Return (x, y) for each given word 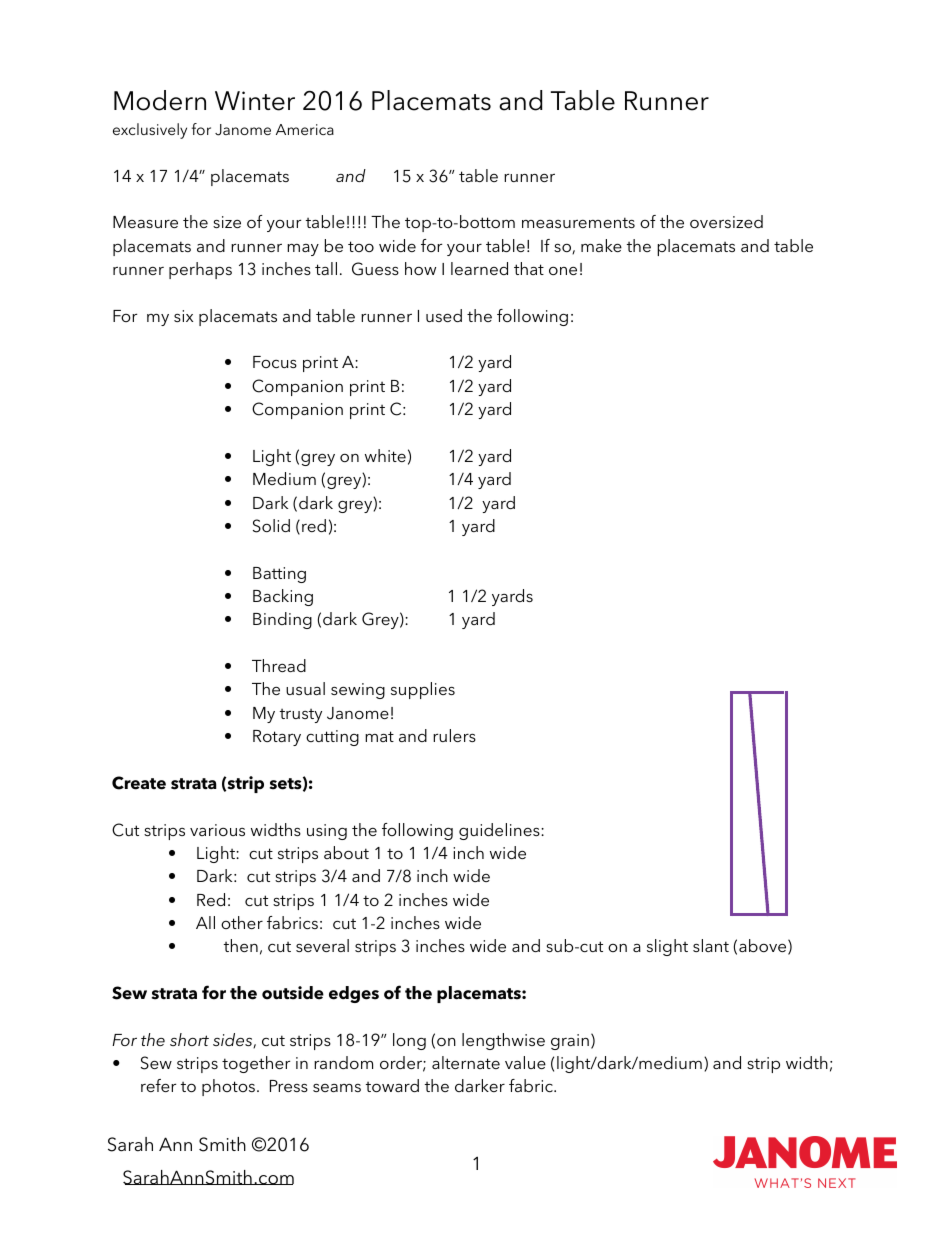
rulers (454, 735)
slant (711, 945)
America (305, 129)
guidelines (500, 831)
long (409, 1041)
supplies (423, 690)
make (601, 245)
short (189, 1039)
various (217, 830)
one (563, 271)
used (444, 315)
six (183, 316)
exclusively (150, 131)
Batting (279, 575)
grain (570, 1042)
